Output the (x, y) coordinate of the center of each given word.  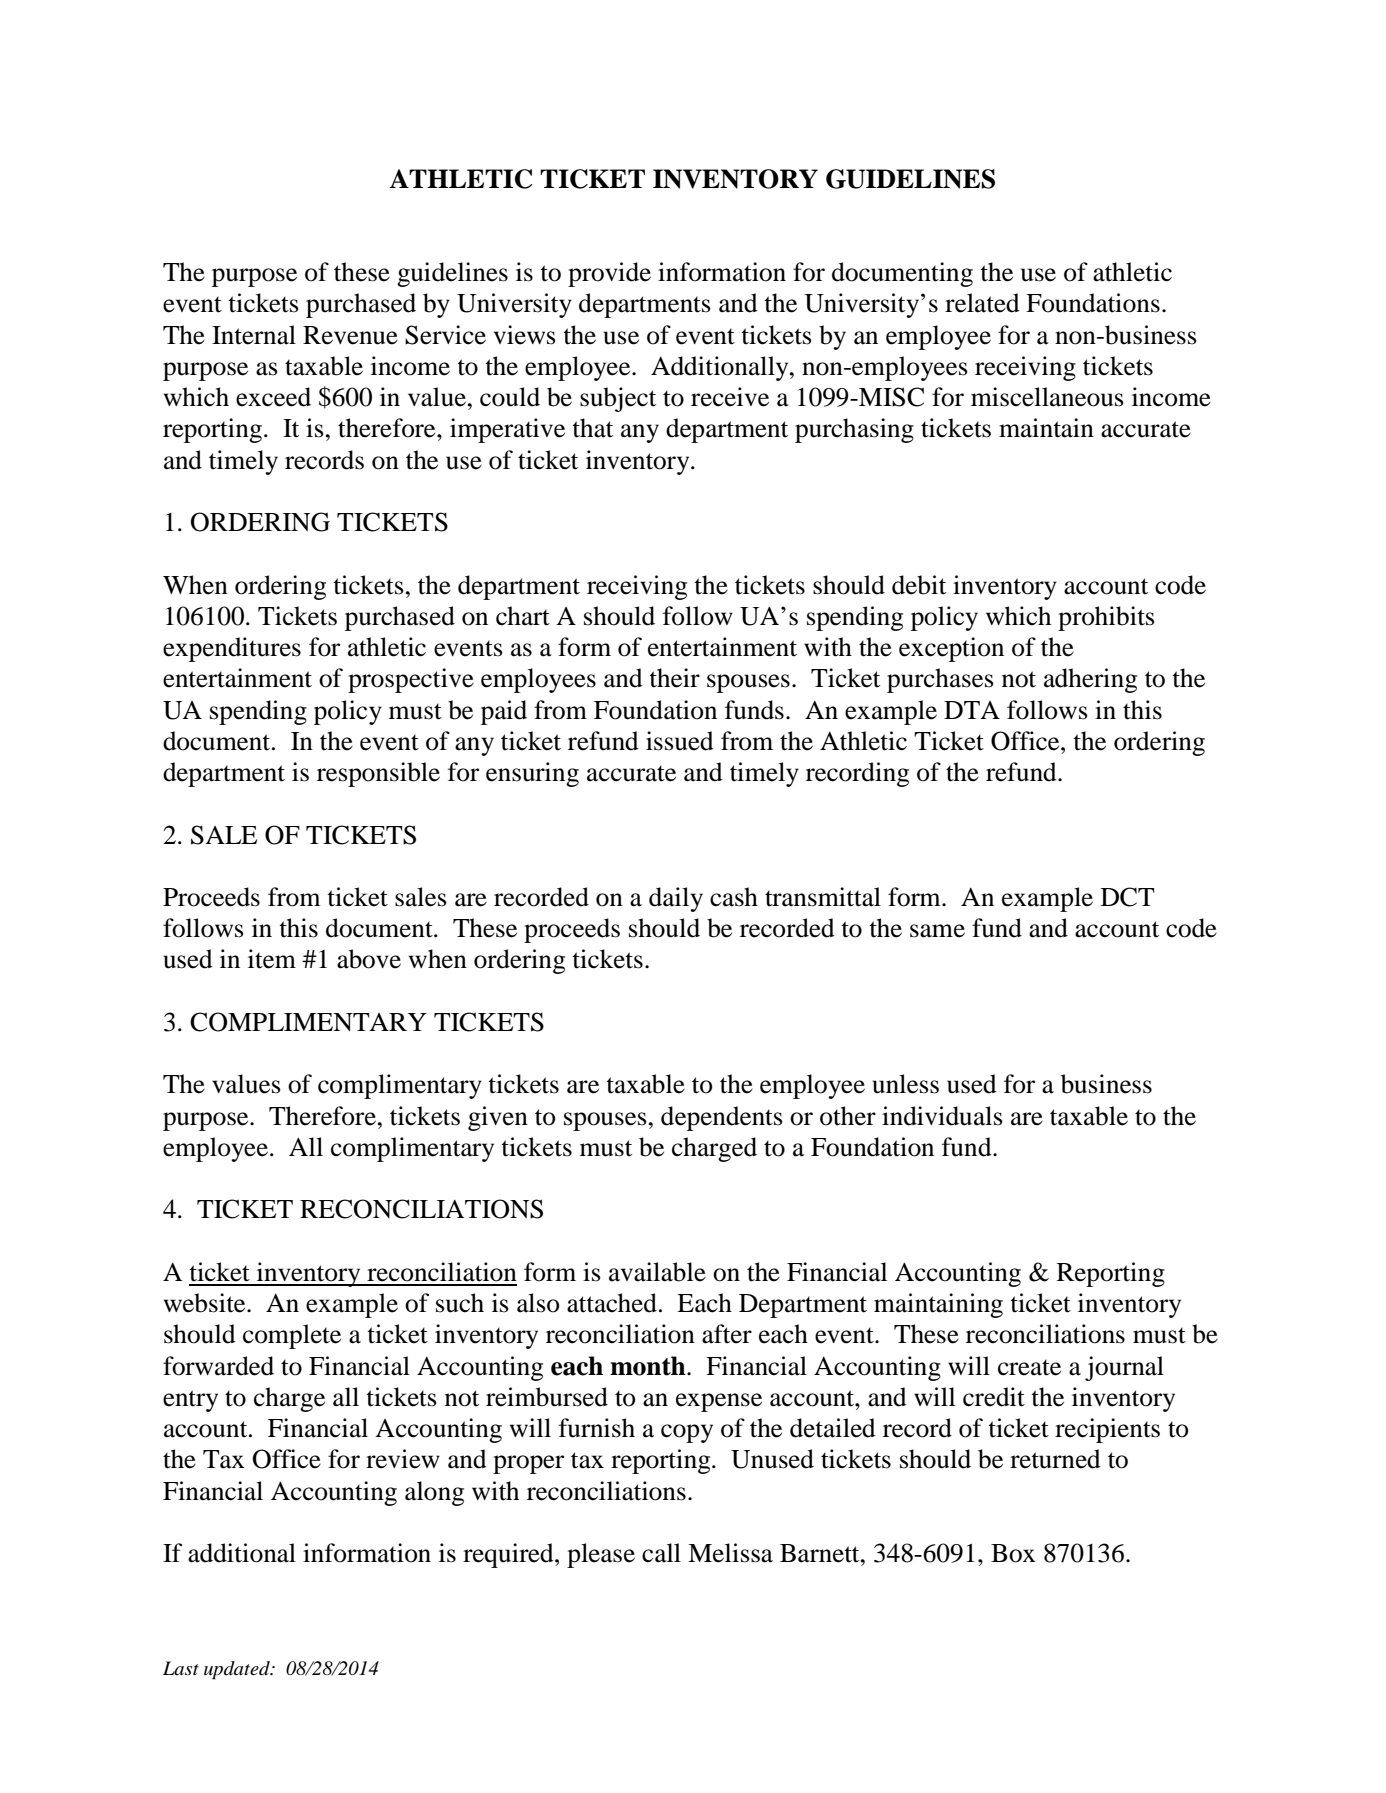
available (657, 1272)
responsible (378, 774)
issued (680, 741)
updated (238, 1670)
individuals (942, 1116)
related (982, 303)
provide (609, 274)
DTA (972, 710)
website (206, 1303)
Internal (254, 335)
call (661, 1553)
